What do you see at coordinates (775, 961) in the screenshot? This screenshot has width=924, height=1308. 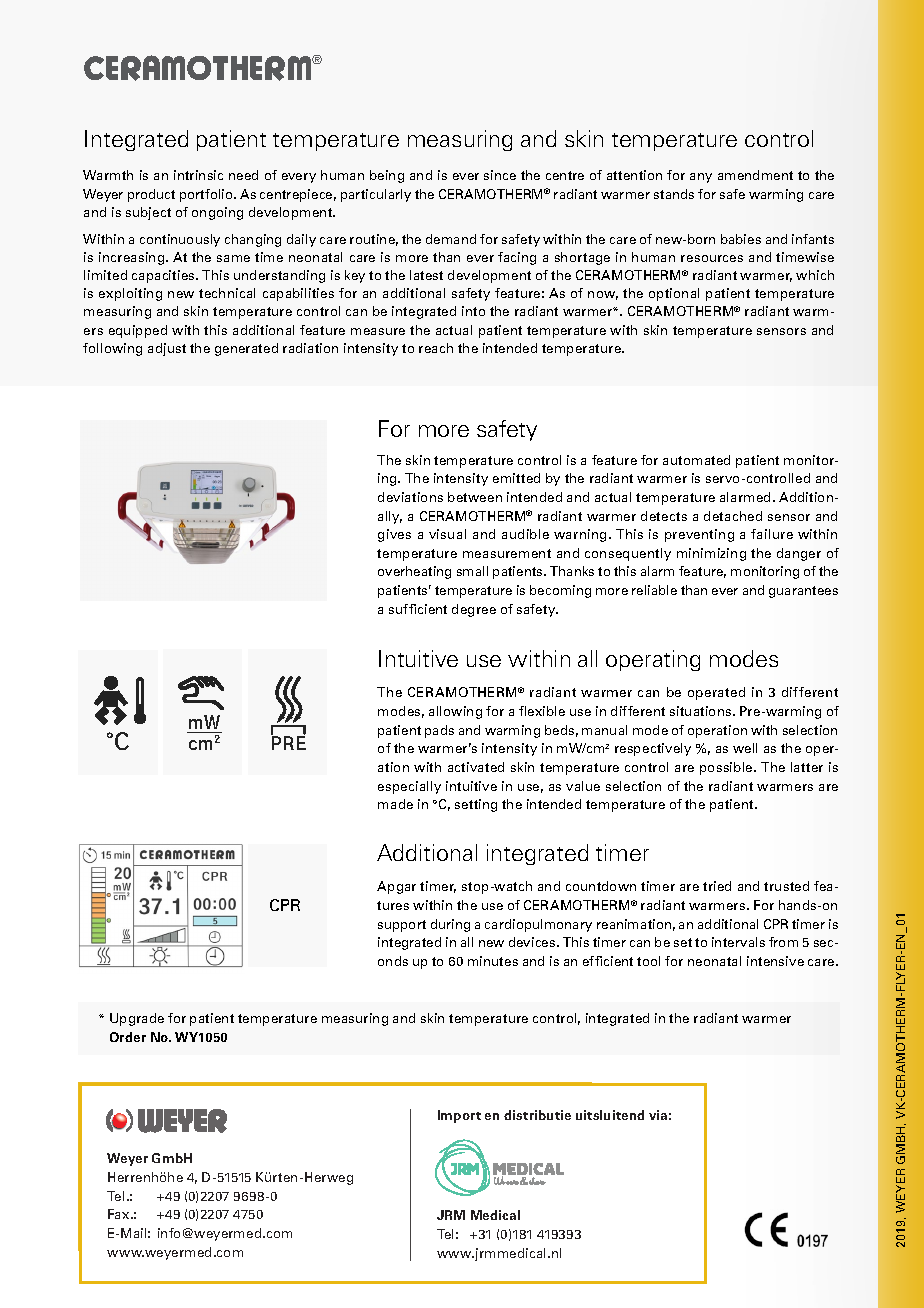 I see `intensive` at bounding box center [775, 961].
